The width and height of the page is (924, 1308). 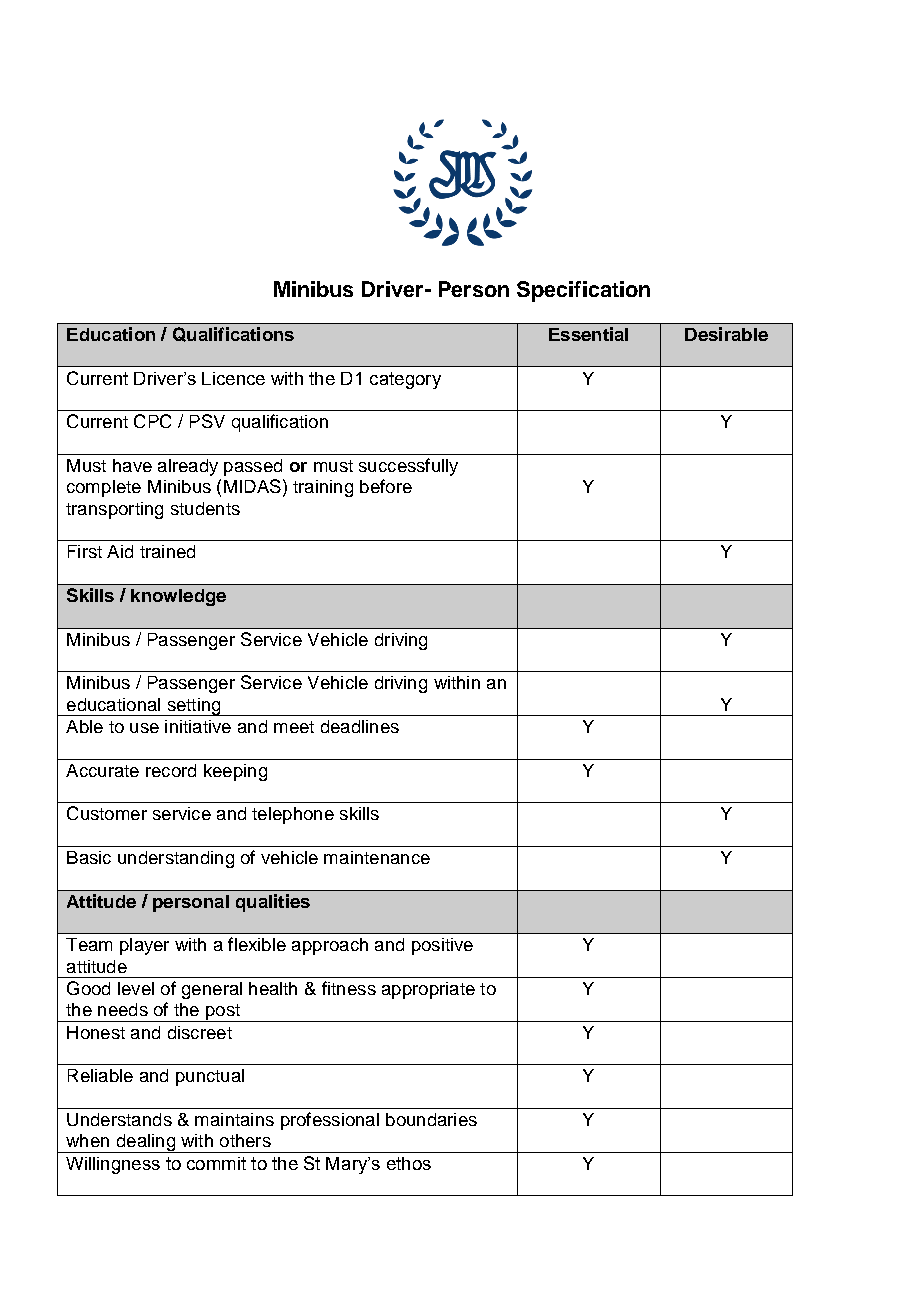 I want to click on professional, so click(x=330, y=1121).
